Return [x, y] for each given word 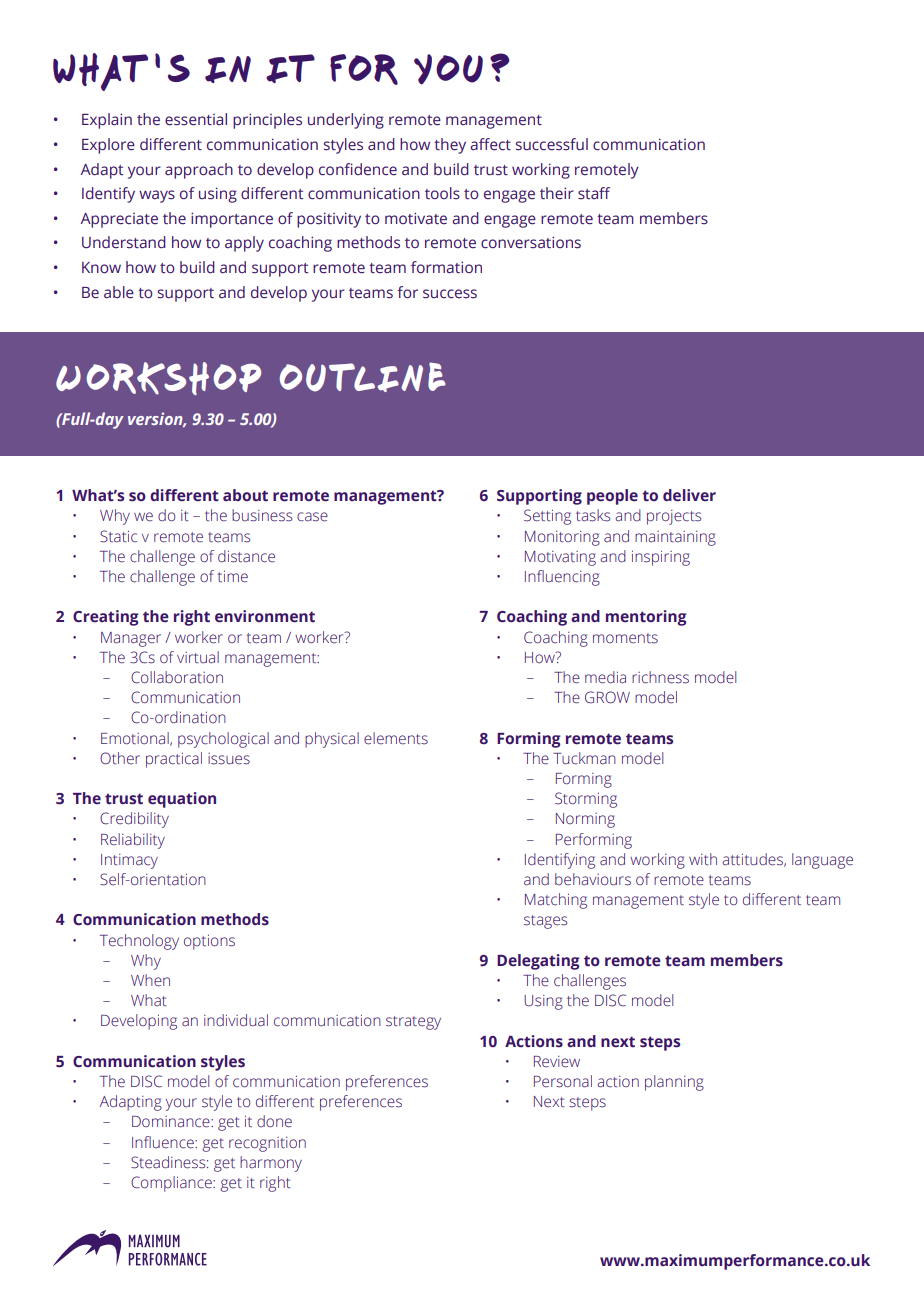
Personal [563, 1081]
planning [674, 1083]
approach [199, 171]
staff [594, 193]
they [450, 146]
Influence [164, 1142]
